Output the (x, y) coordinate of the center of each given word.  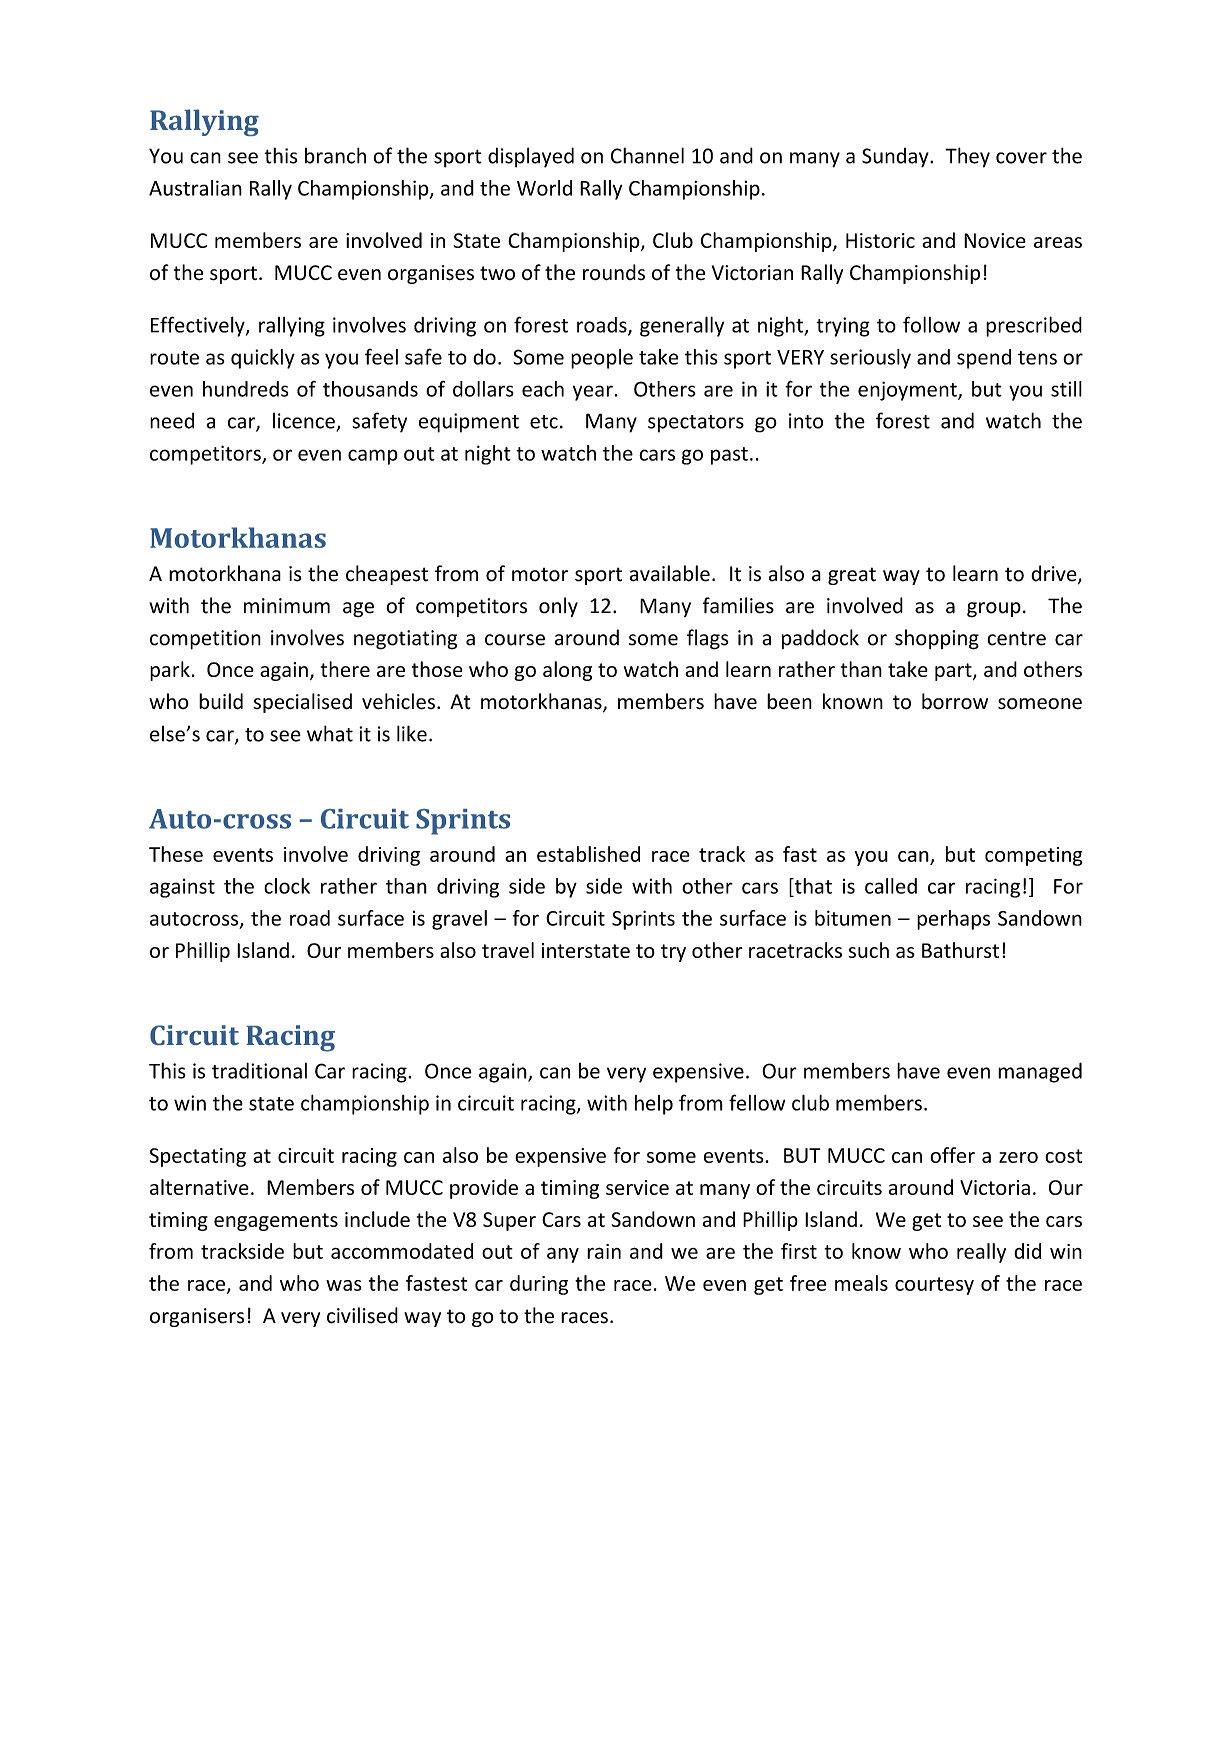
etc (544, 422)
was (344, 1285)
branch (335, 155)
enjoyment (908, 391)
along (567, 671)
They (967, 157)
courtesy (934, 1286)
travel (508, 950)
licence (305, 422)
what (330, 733)
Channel (647, 155)
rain (604, 1251)
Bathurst (960, 950)
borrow (955, 701)
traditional (259, 1071)
